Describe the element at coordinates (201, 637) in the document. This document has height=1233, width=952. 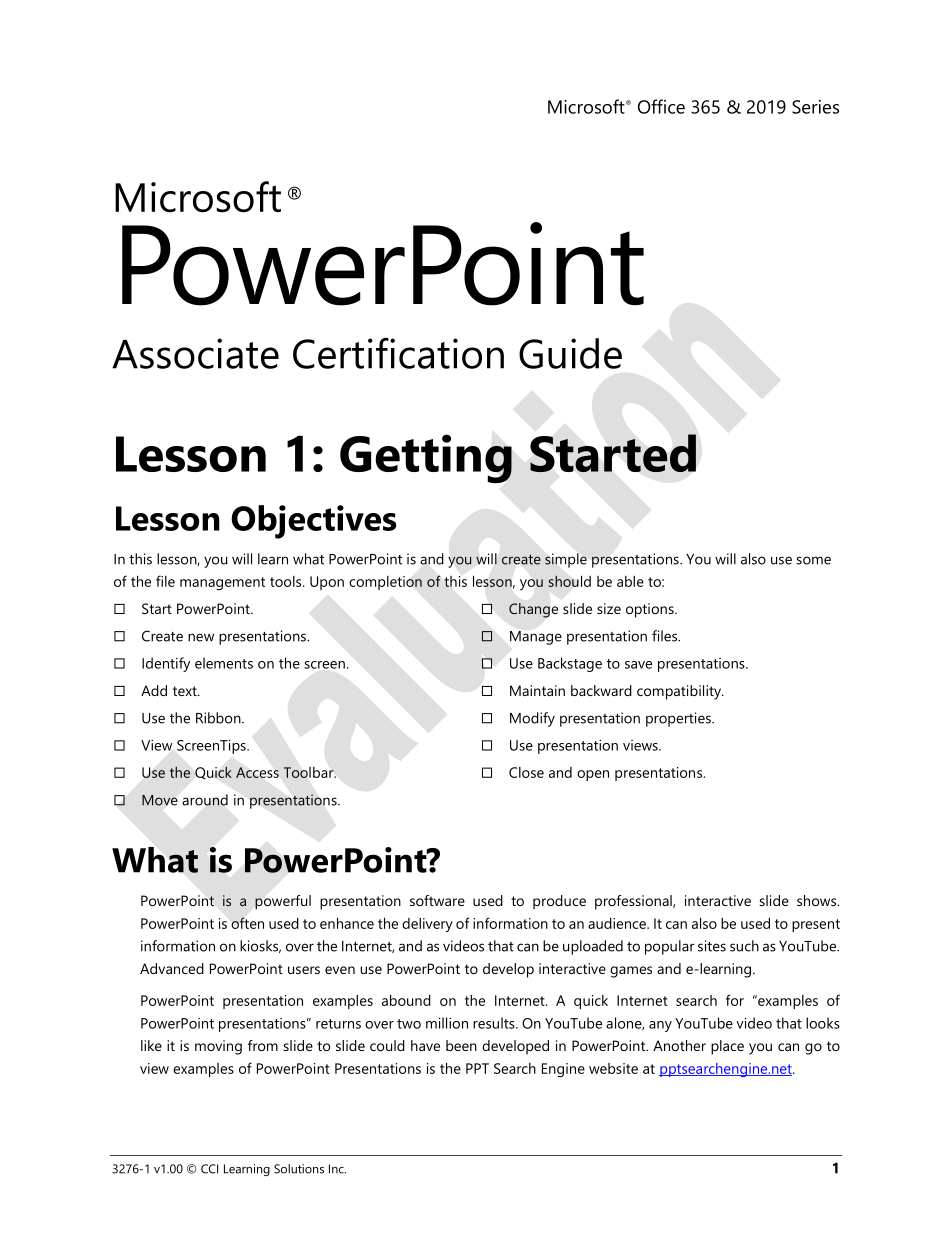
I see `new` at that location.
